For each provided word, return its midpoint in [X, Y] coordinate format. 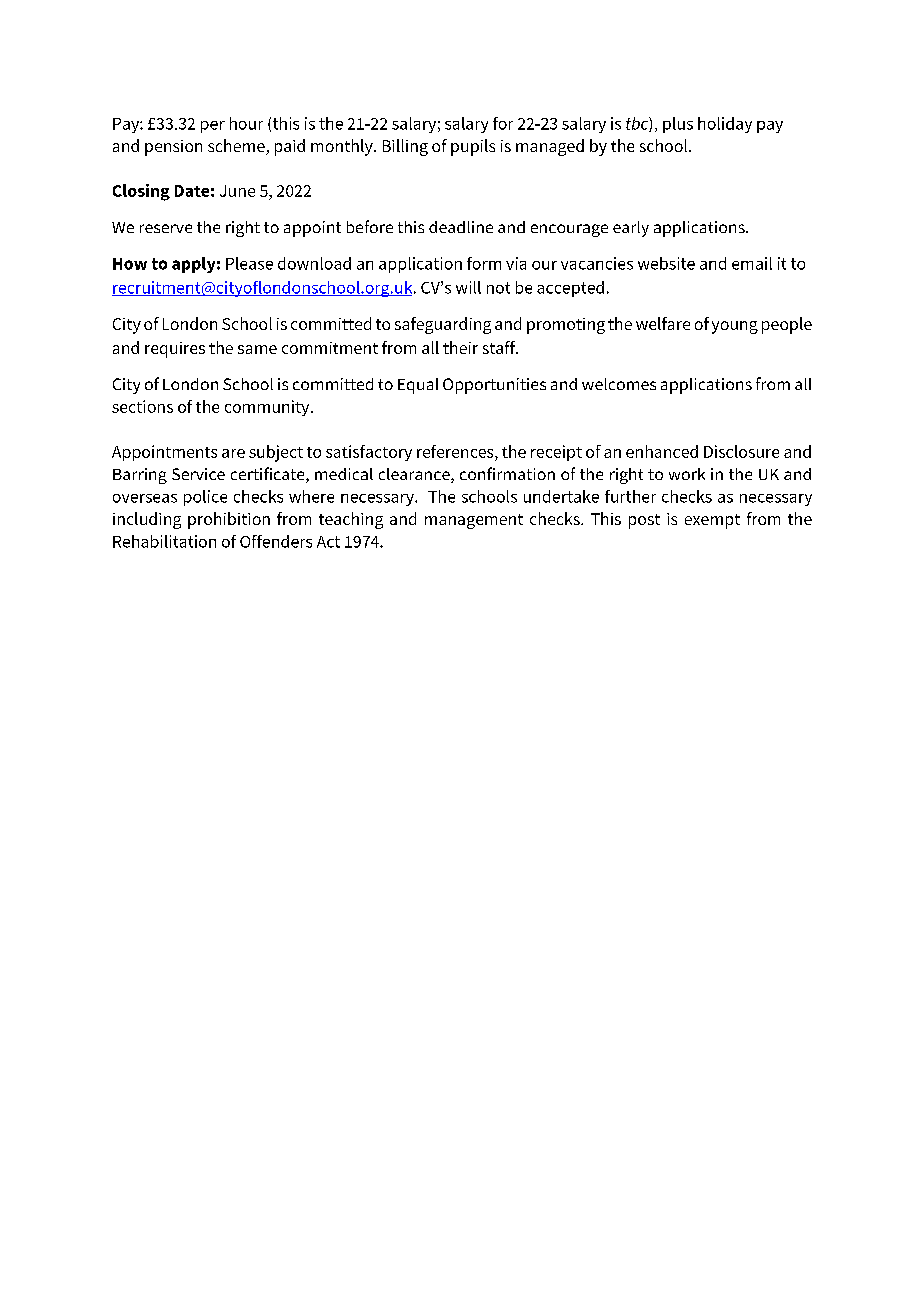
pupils [473, 147]
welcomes [619, 384]
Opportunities [494, 386]
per [213, 127]
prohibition [229, 520]
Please [249, 263]
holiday [725, 125]
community [268, 408]
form [484, 263]
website [666, 263]
